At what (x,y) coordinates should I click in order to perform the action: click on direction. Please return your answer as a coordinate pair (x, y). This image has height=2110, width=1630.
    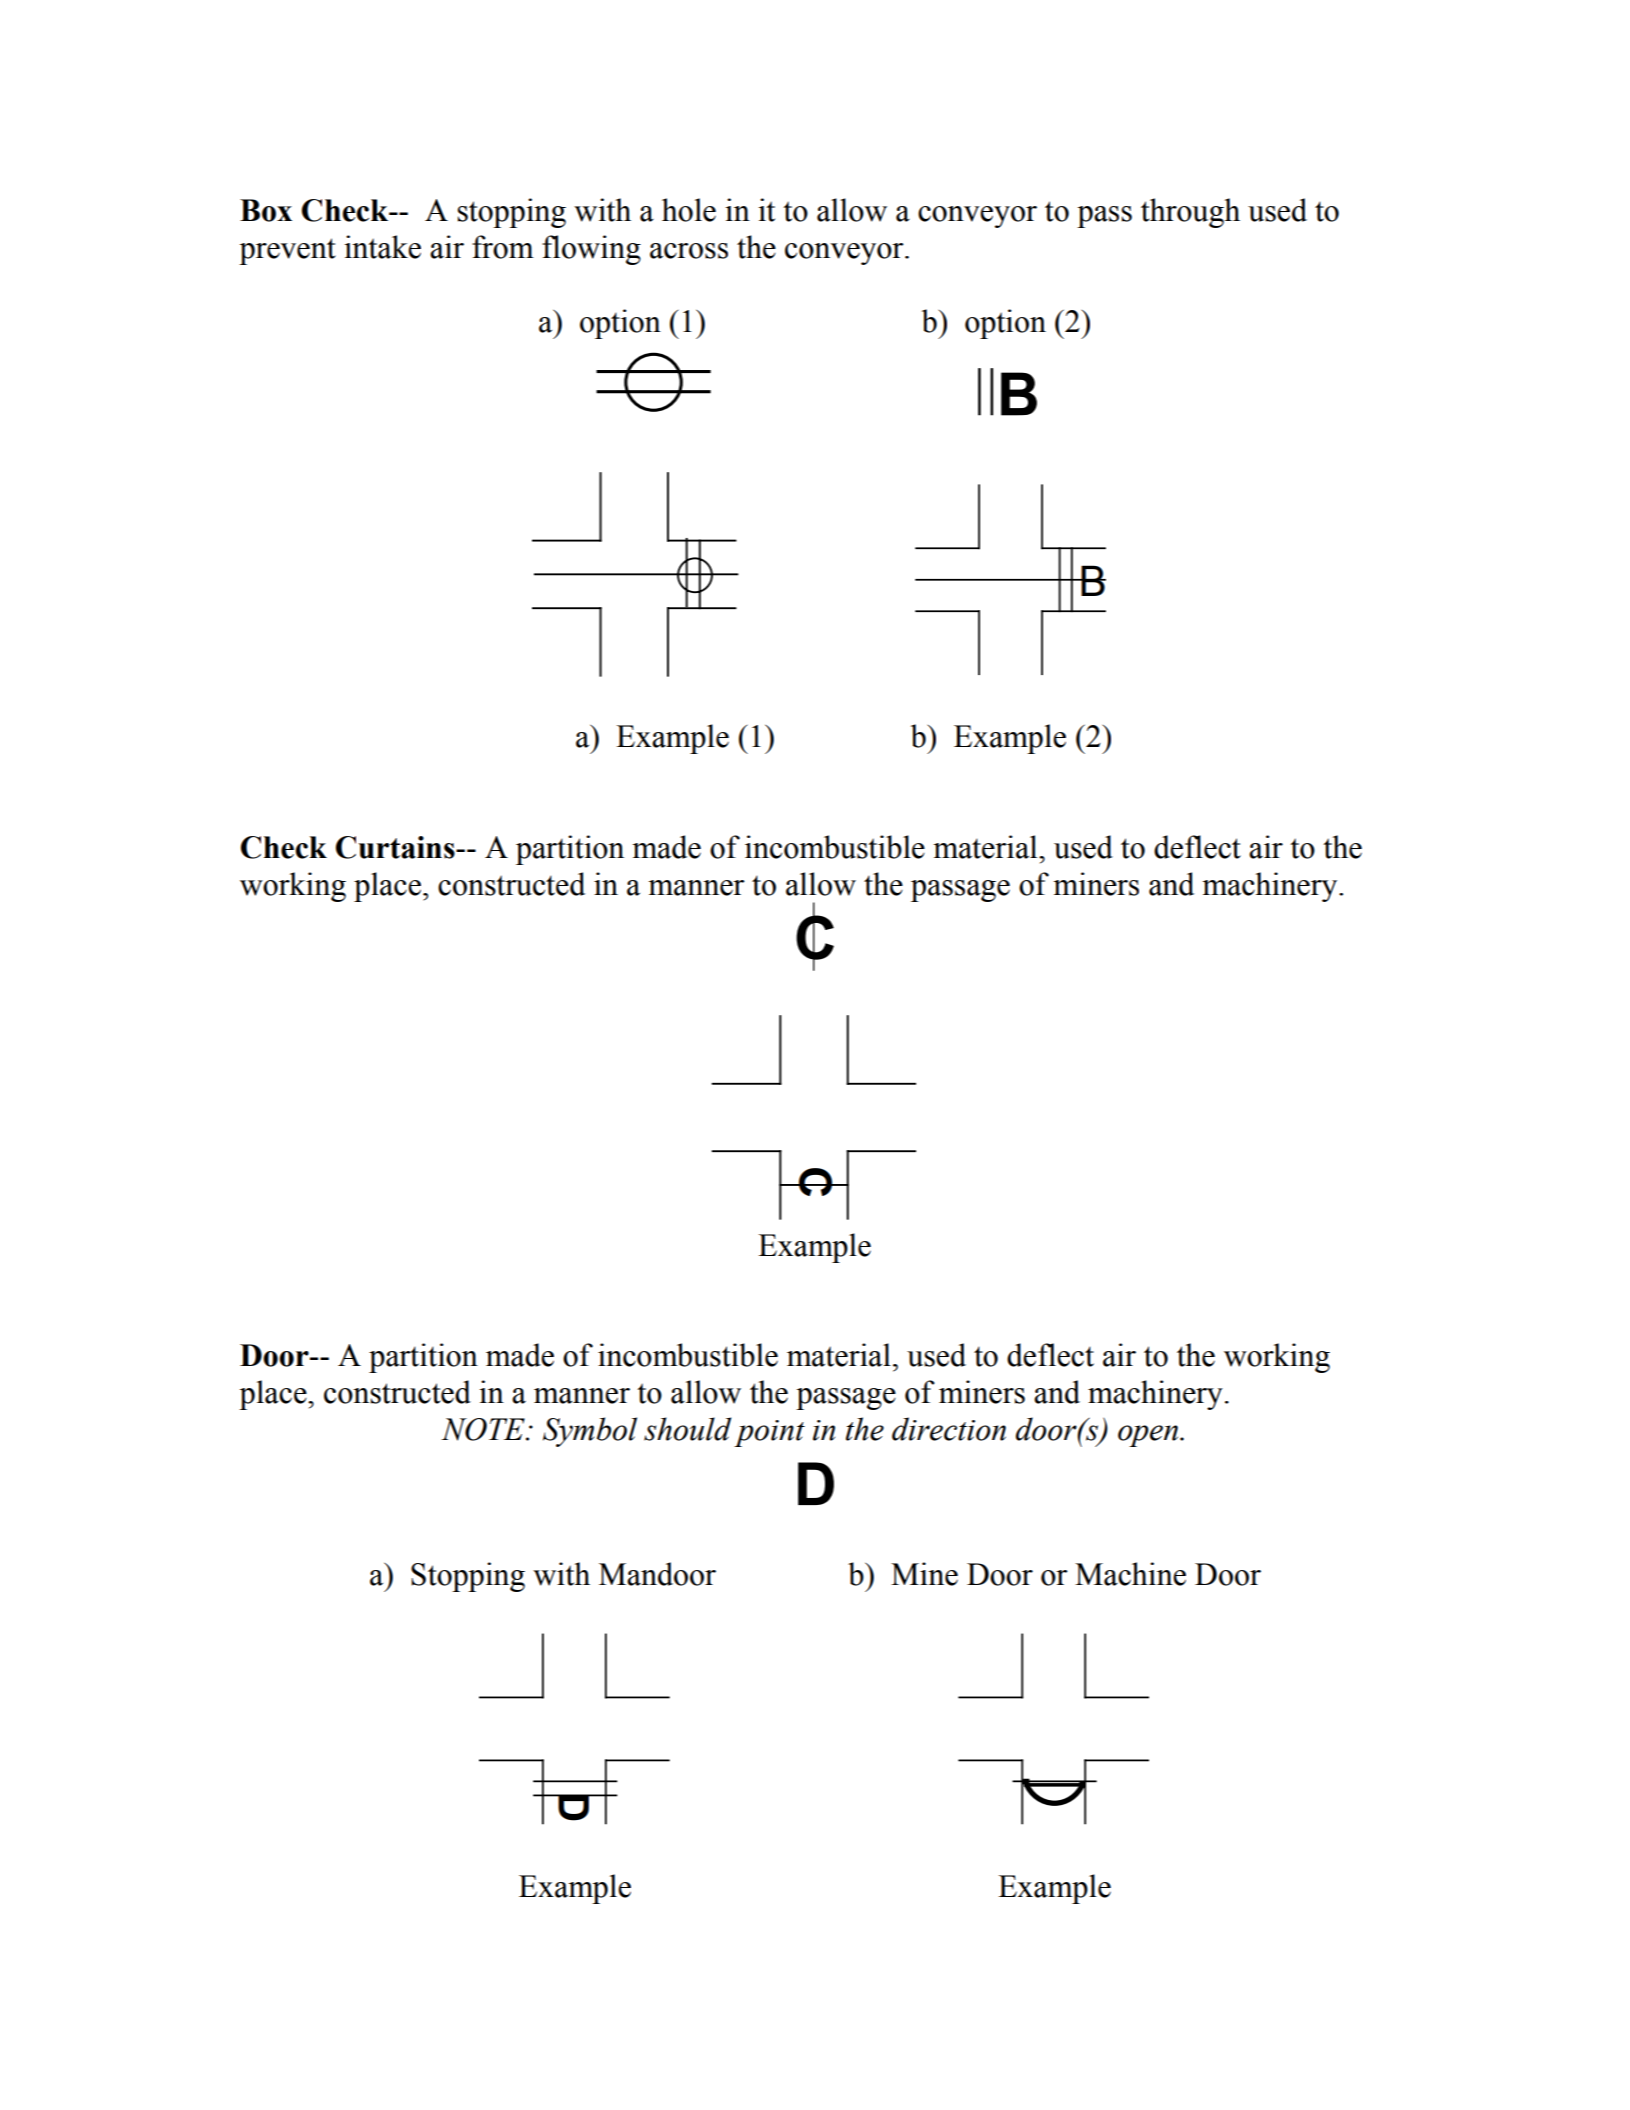
    Looking at the image, I should click on (949, 1429).
